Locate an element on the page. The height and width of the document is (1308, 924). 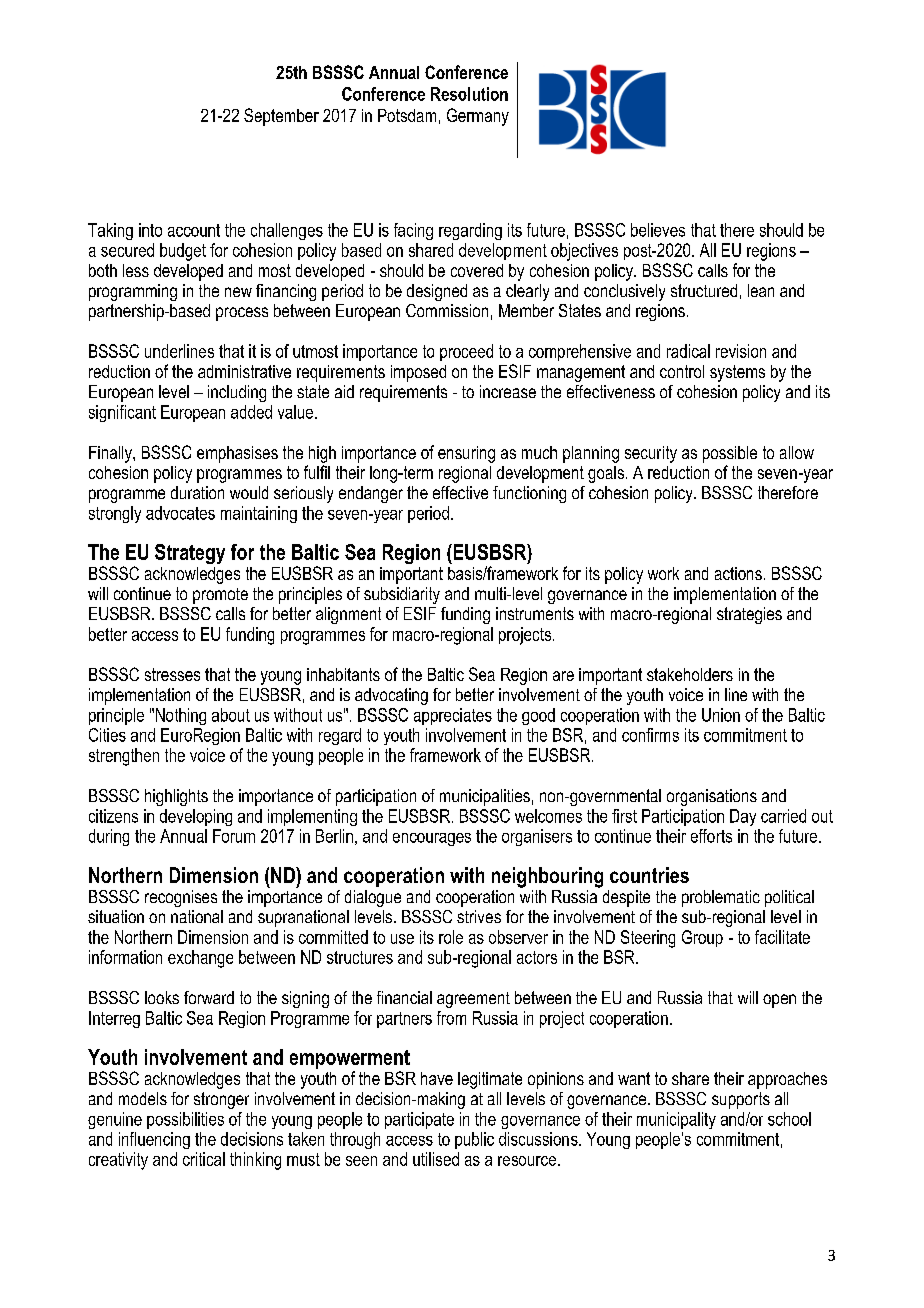
Germany is located at coordinates (478, 117).
